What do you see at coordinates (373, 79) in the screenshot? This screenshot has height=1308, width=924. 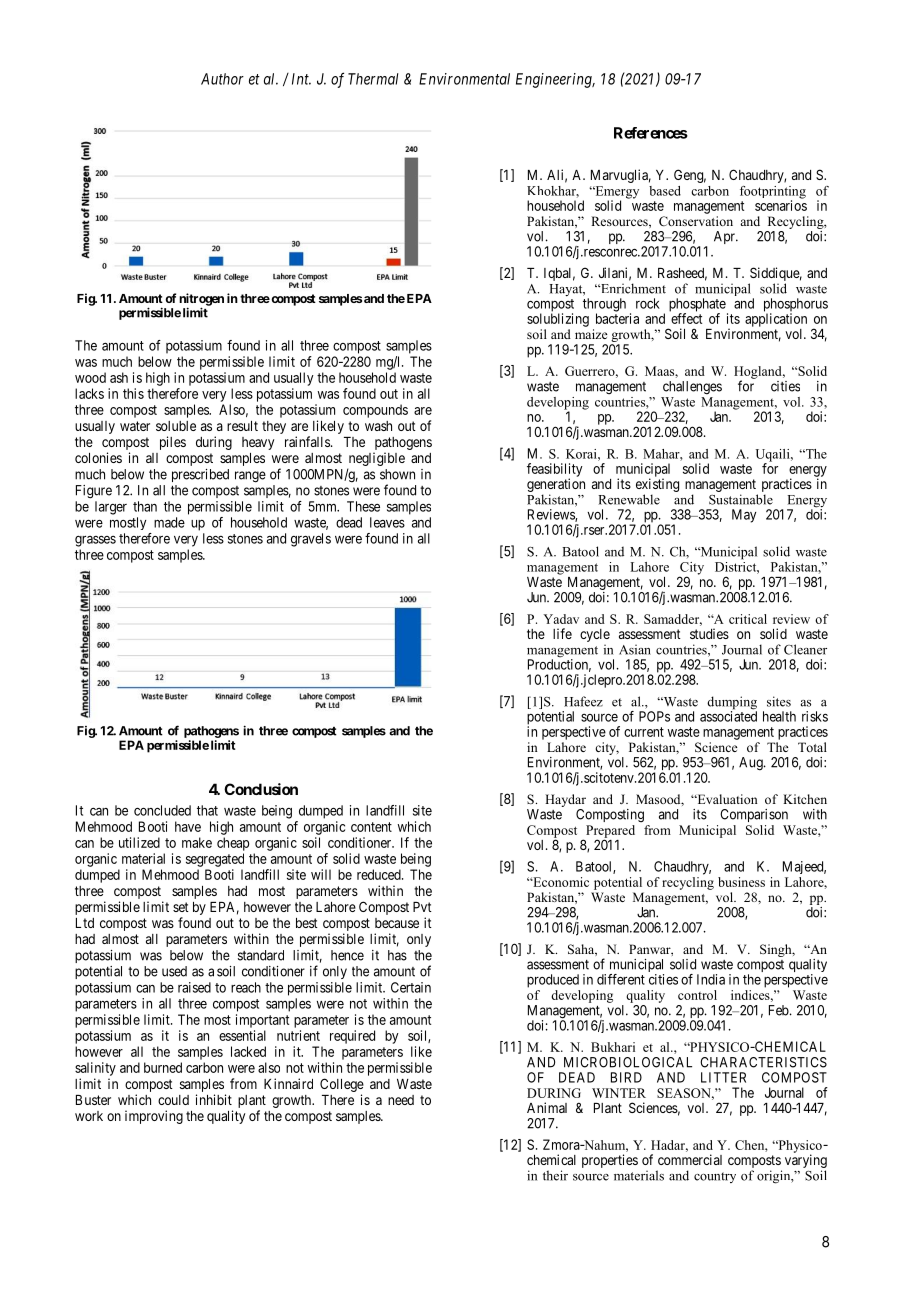 I see `Thermal` at bounding box center [373, 79].
